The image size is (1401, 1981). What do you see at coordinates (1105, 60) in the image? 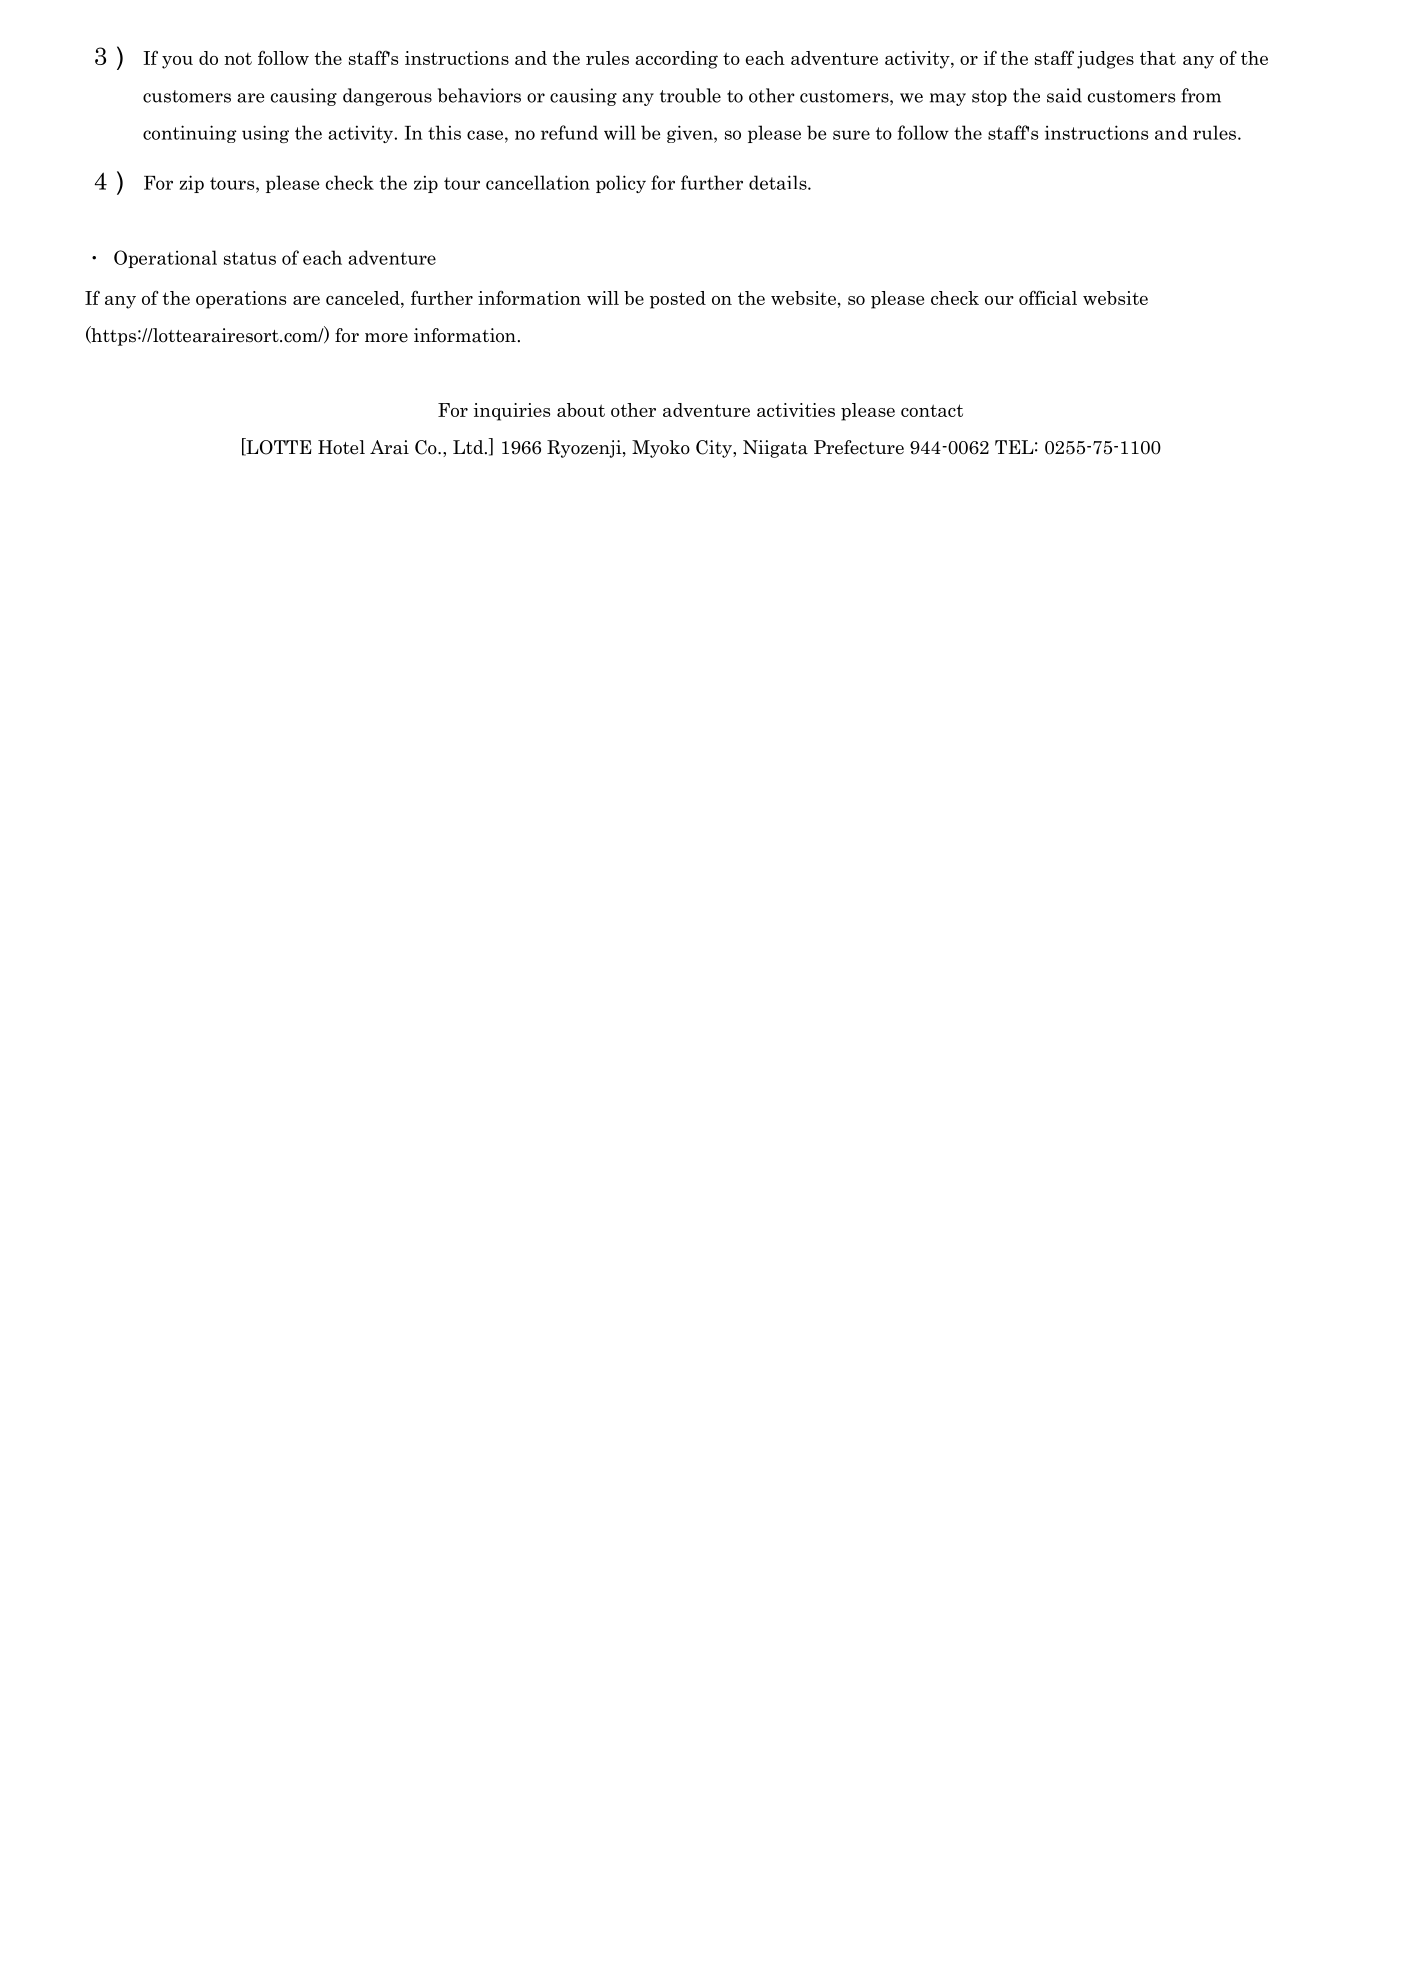
I see `judges` at bounding box center [1105, 60].
